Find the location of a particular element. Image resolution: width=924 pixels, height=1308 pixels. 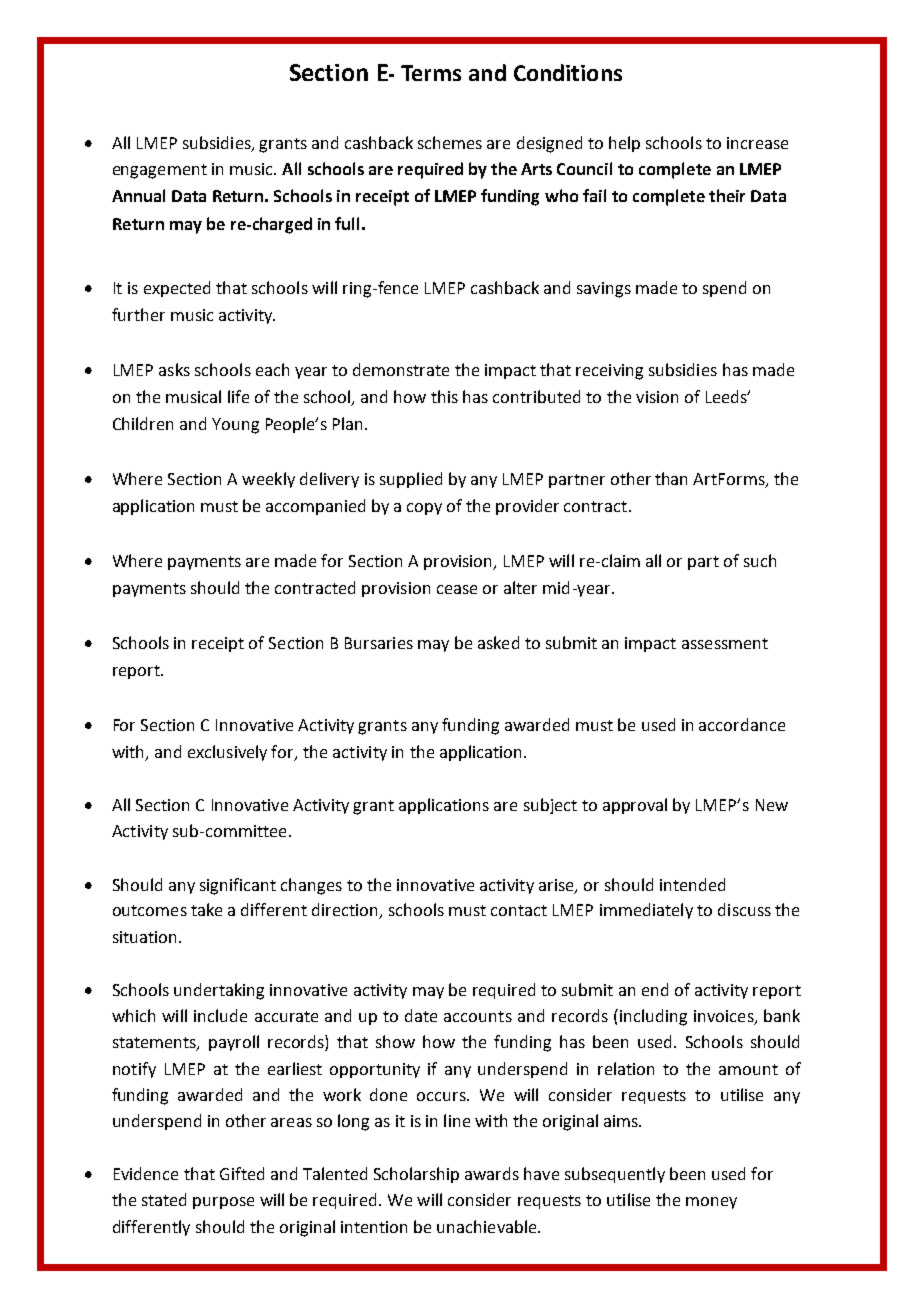

subject is located at coordinates (550, 806).
